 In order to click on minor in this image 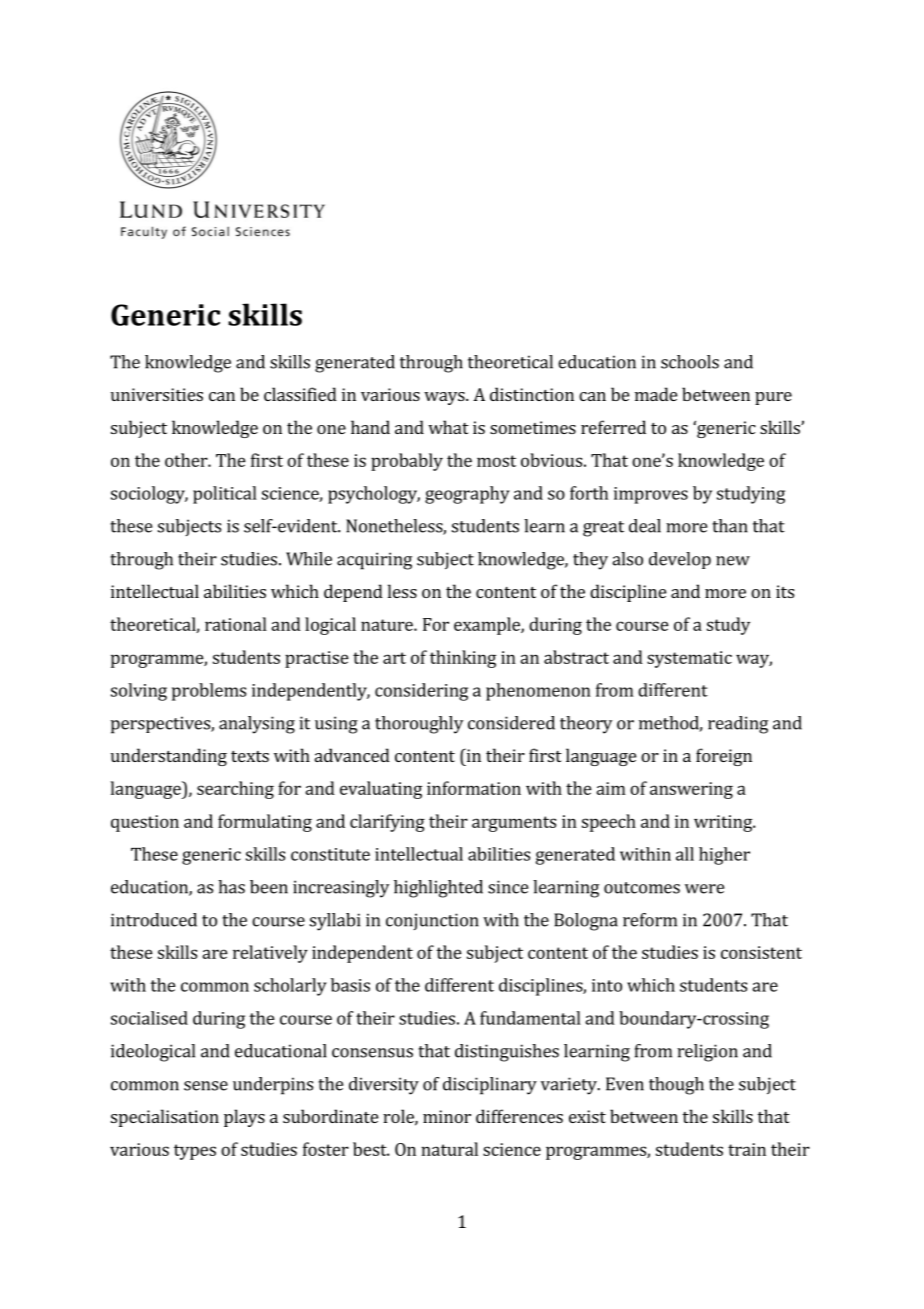, I will do `click(447, 1116)`.
